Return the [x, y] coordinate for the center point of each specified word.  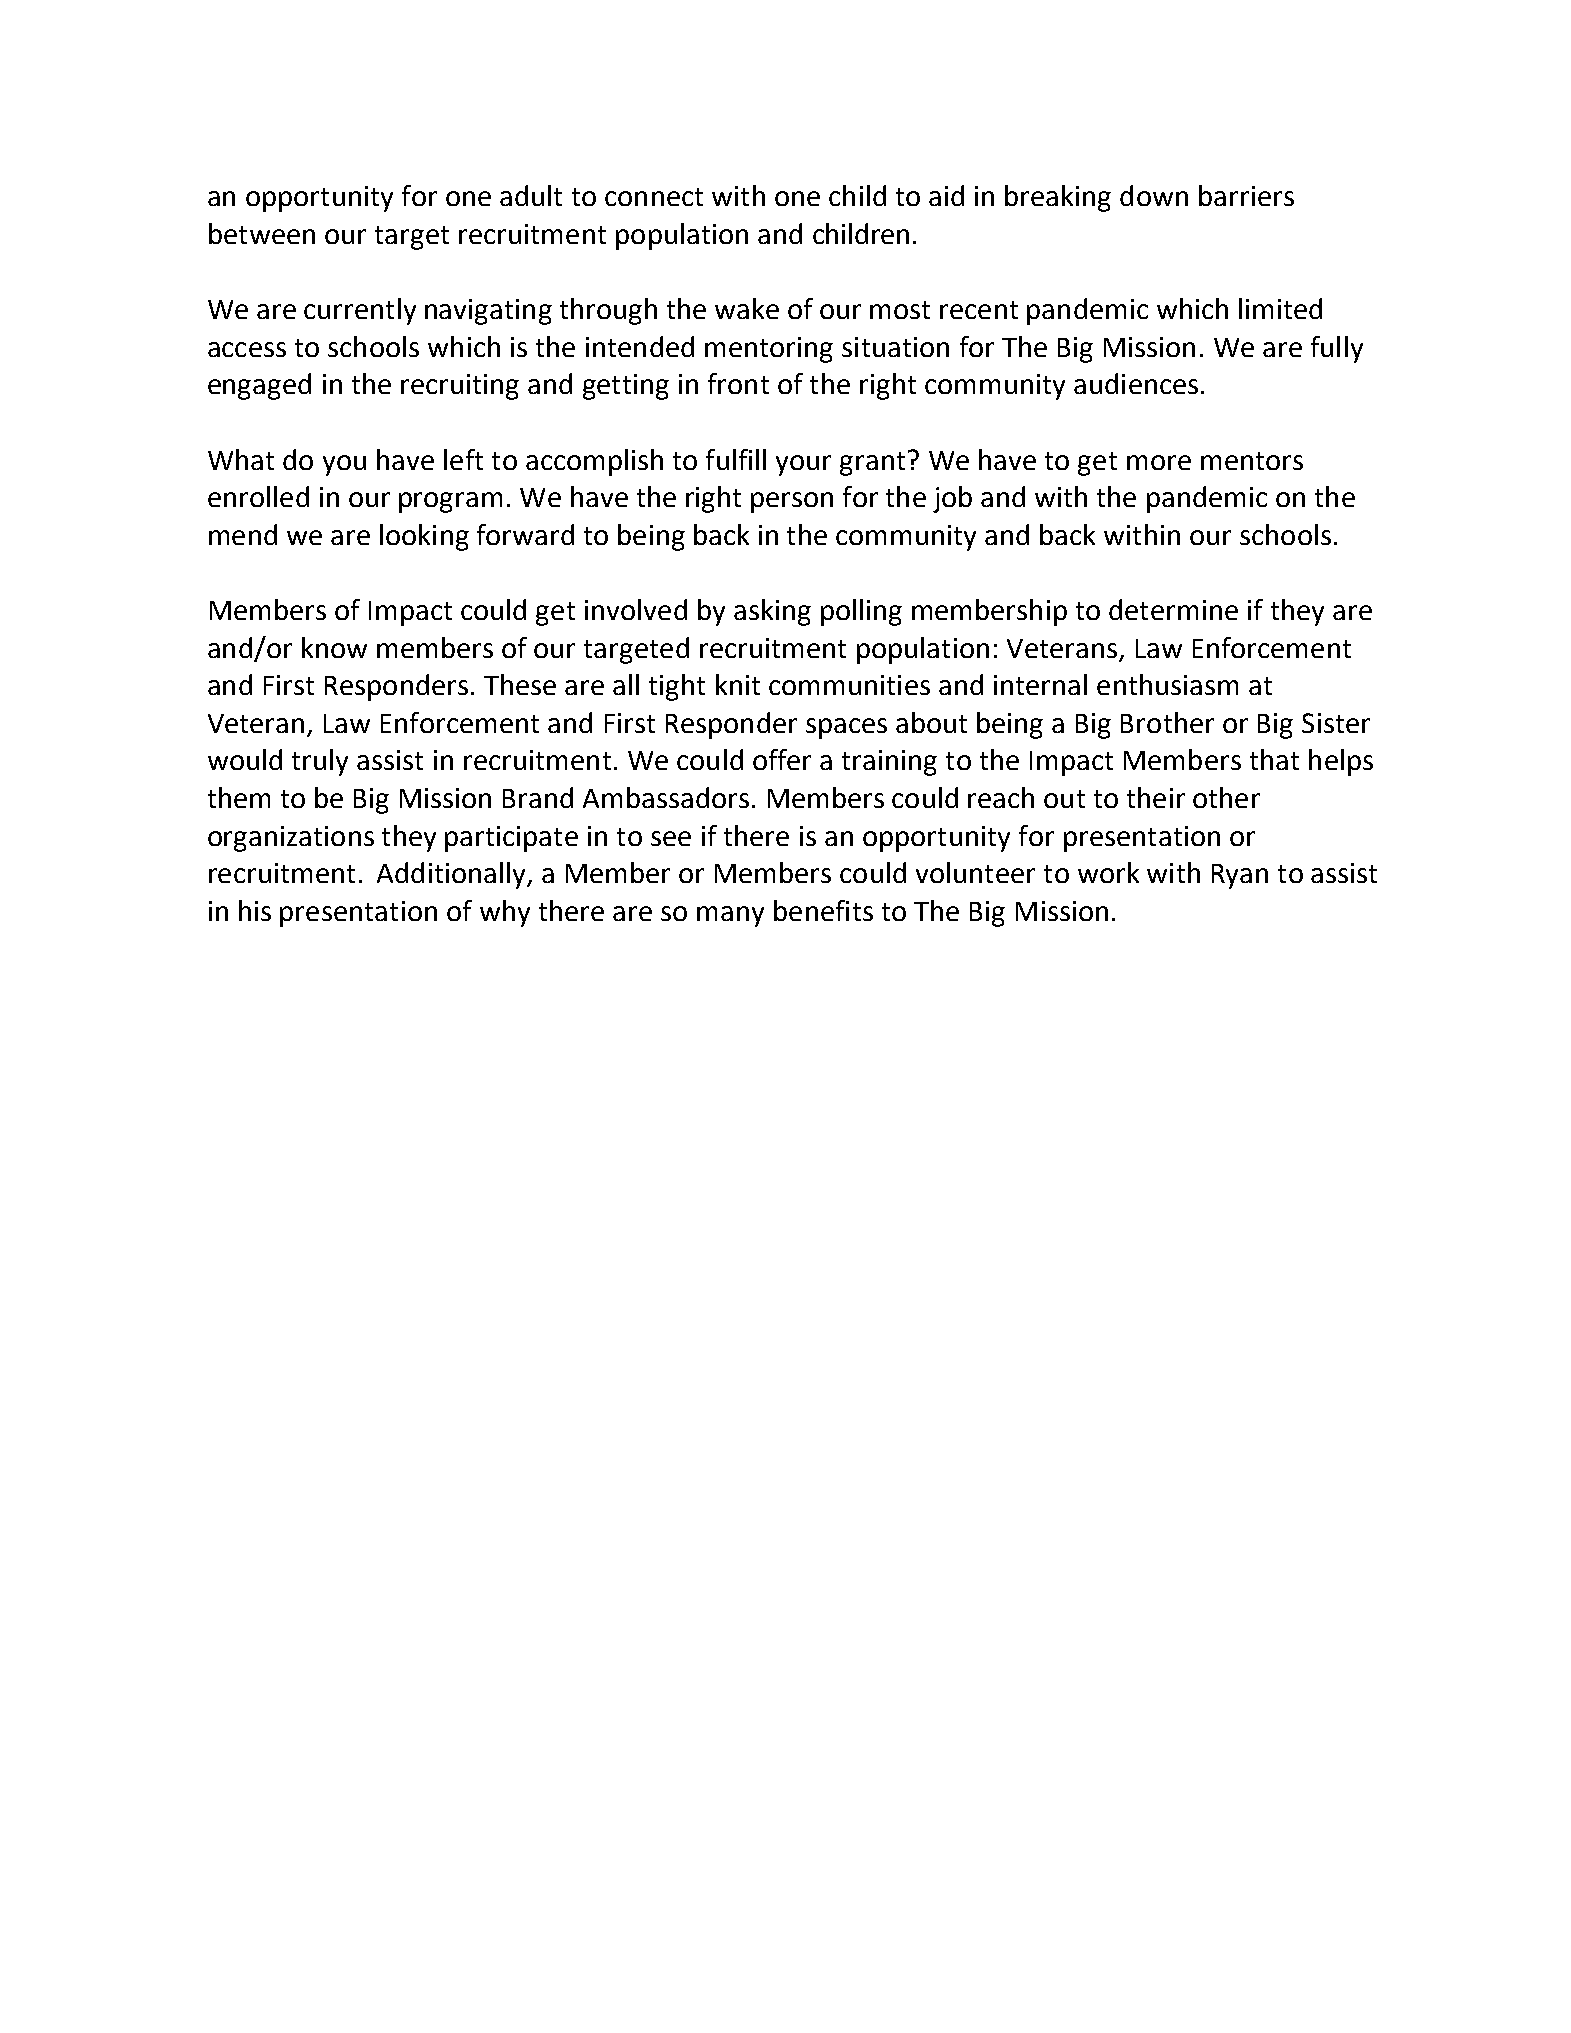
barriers [1246, 195]
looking [424, 537]
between [262, 233]
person [792, 502]
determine [1173, 609]
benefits [823, 910]
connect [654, 197]
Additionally [452, 875]
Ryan [1240, 876]
